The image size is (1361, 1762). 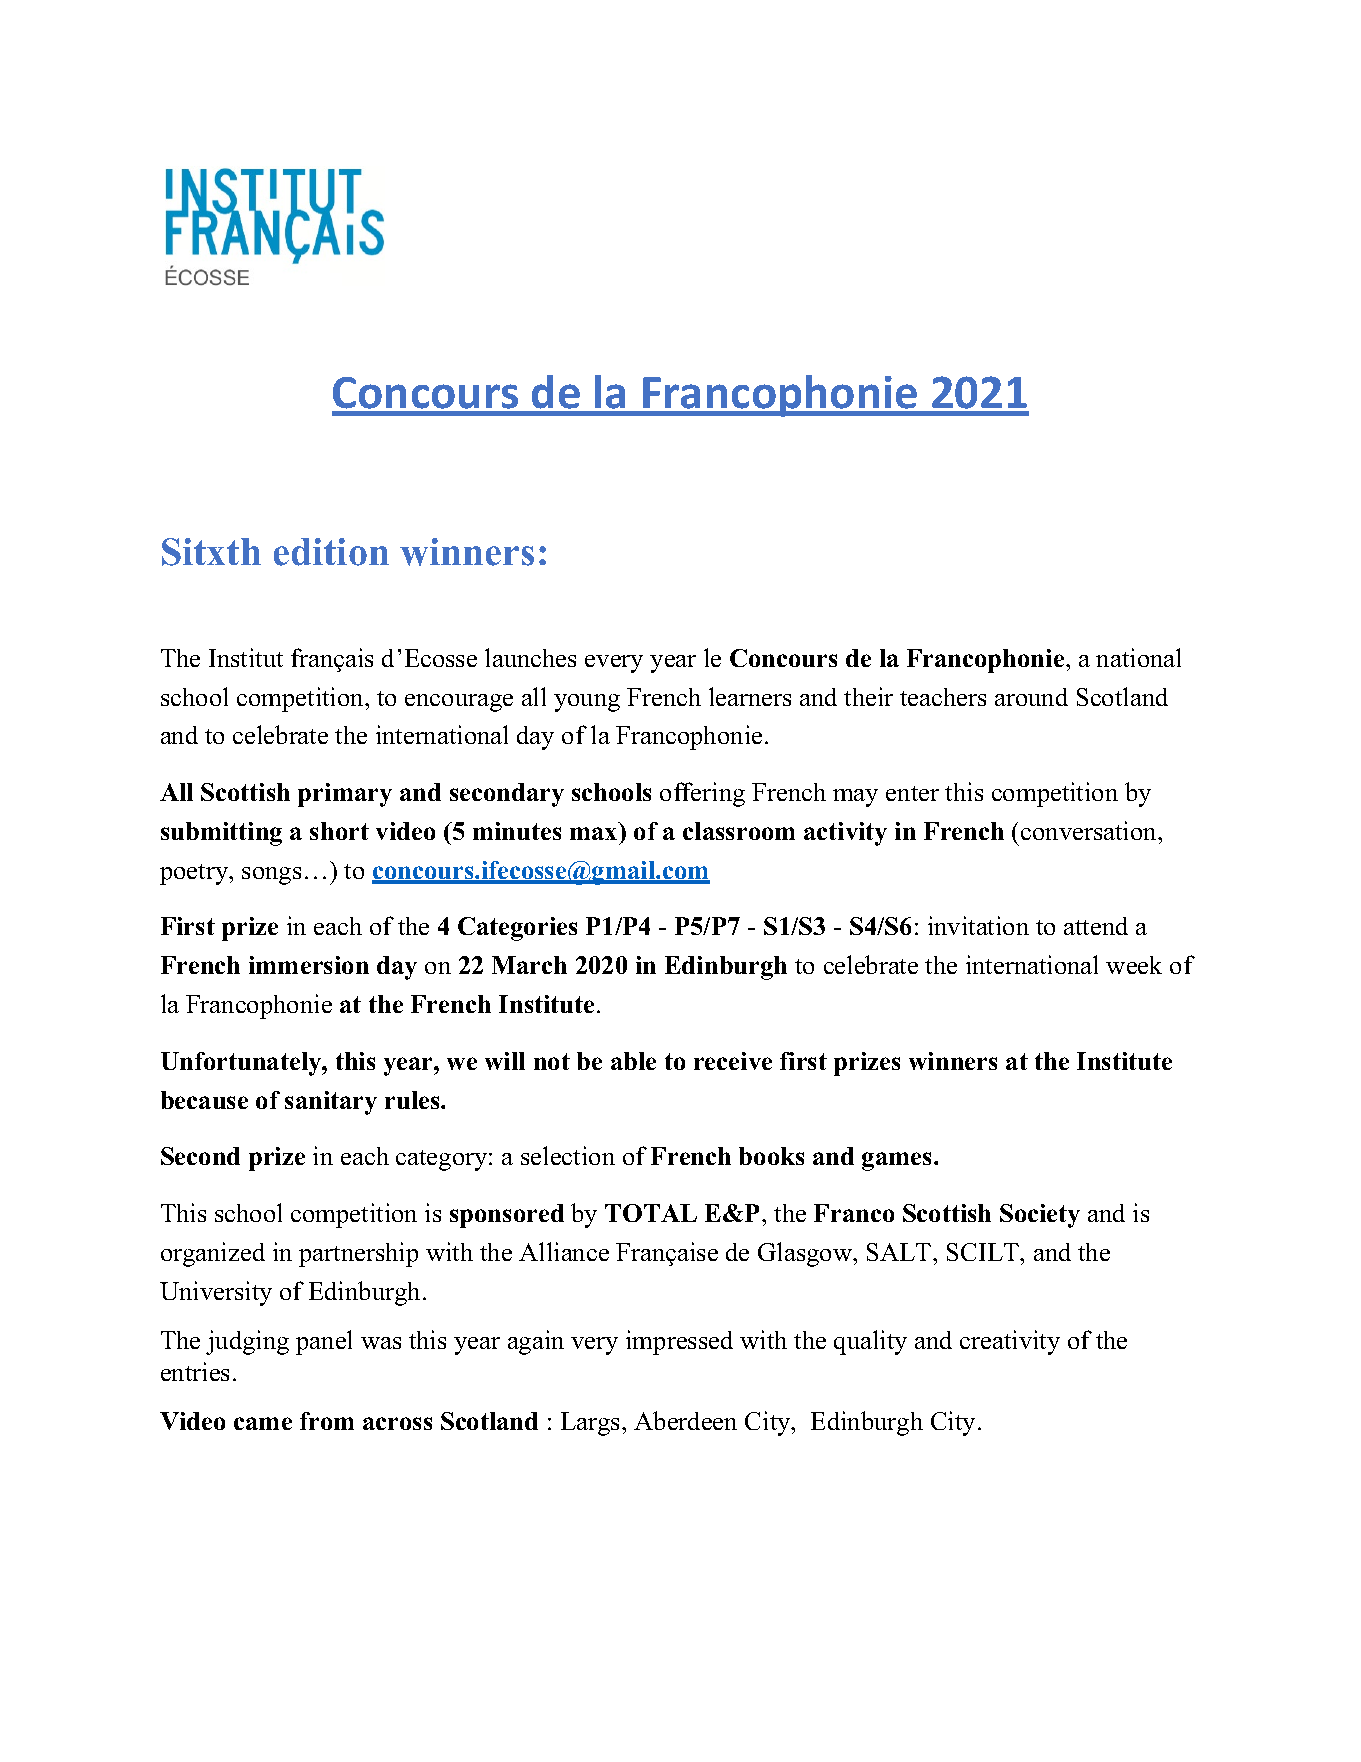 I want to click on conversation, so click(x=1090, y=830).
